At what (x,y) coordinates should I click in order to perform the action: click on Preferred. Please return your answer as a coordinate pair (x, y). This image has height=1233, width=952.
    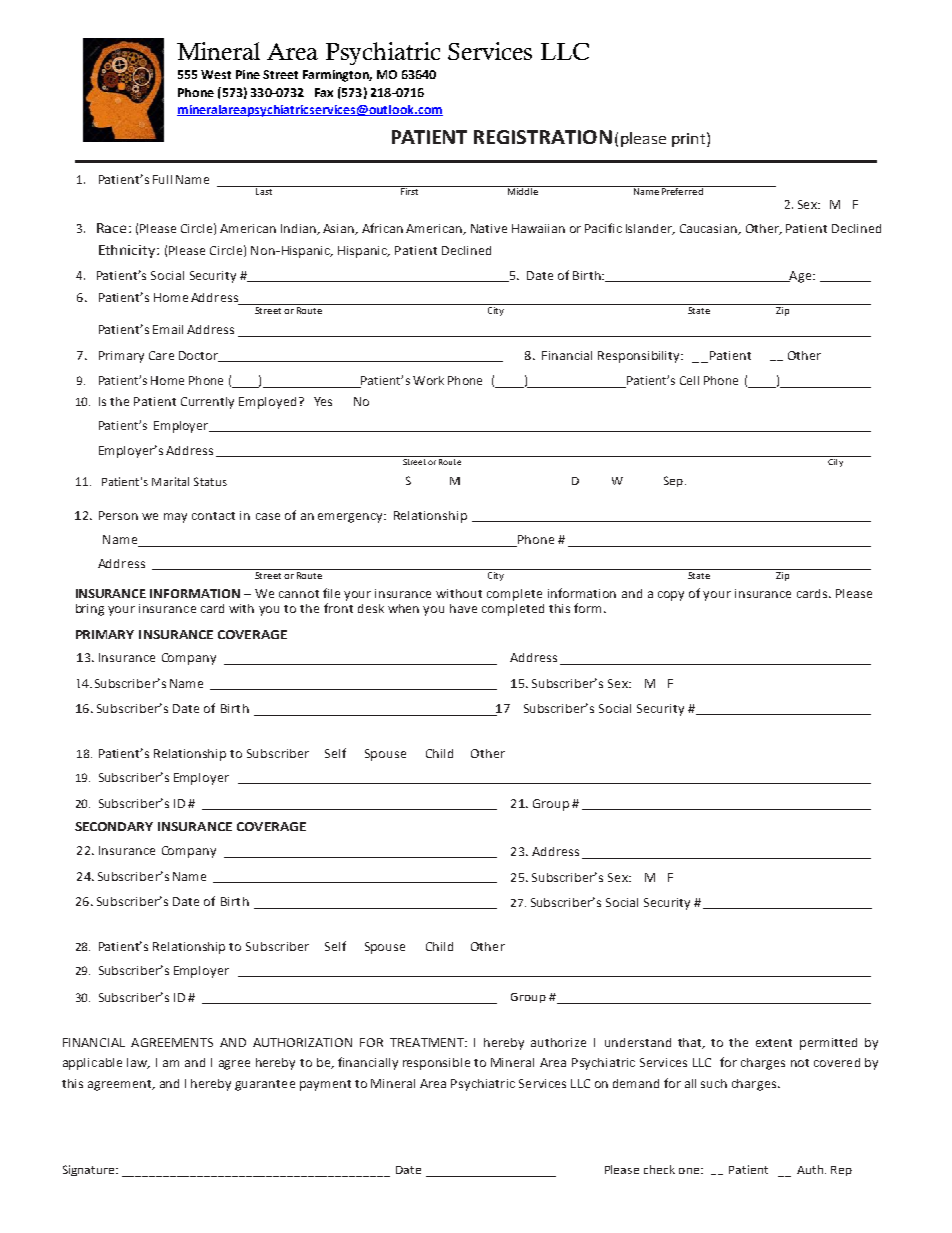
    Looking at the image, I should click on (682, 190).
